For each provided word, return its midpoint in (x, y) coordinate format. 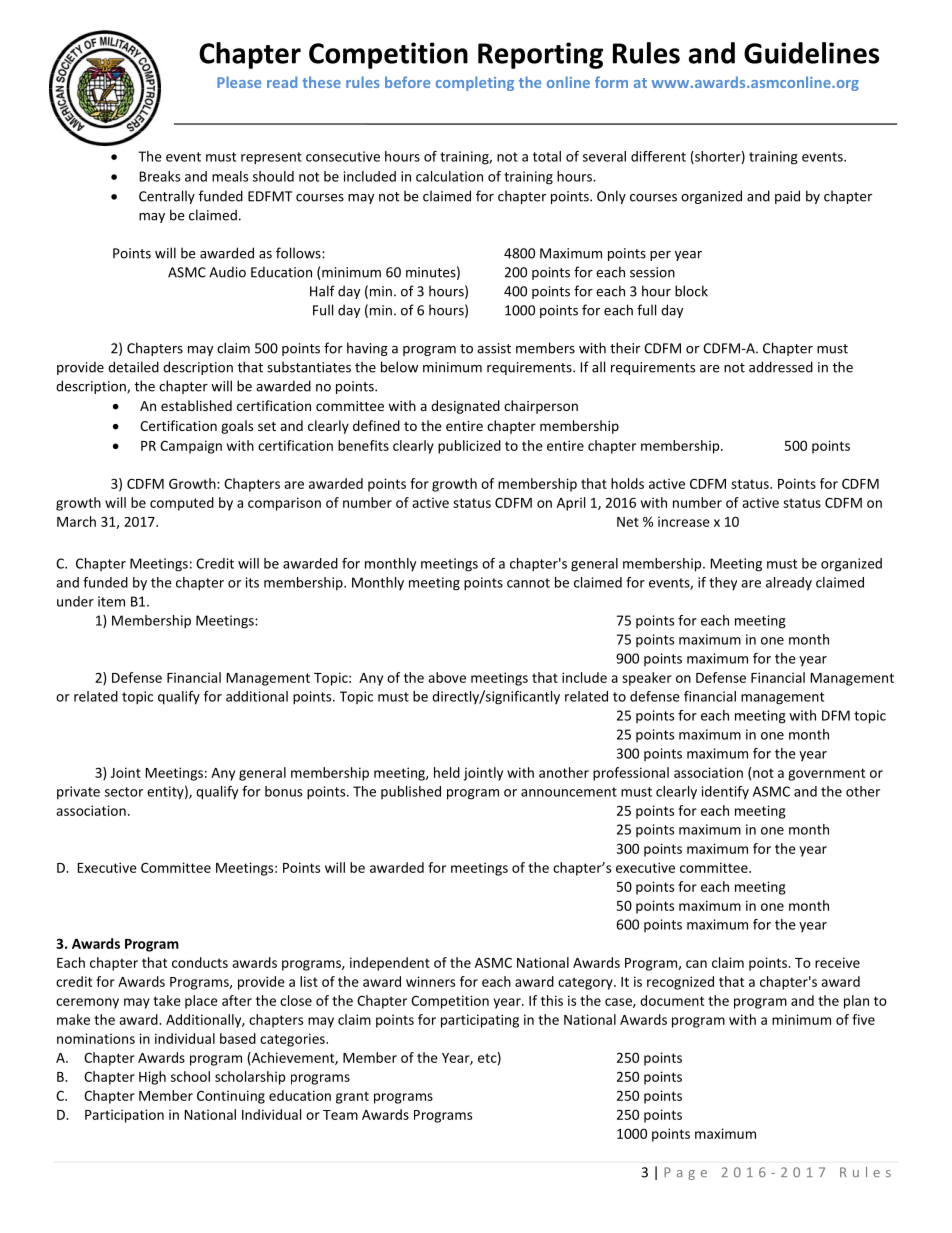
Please (239, 82)
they (723, 583)
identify (725, 793)
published (411, 792)
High (152, 1078)
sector (124, 792)
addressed (781, 367)
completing (475, 83)
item (111, 601)
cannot (528, 583)
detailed (133, 367)
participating (480, 1021)
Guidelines (811, 53)
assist (494, 348)
